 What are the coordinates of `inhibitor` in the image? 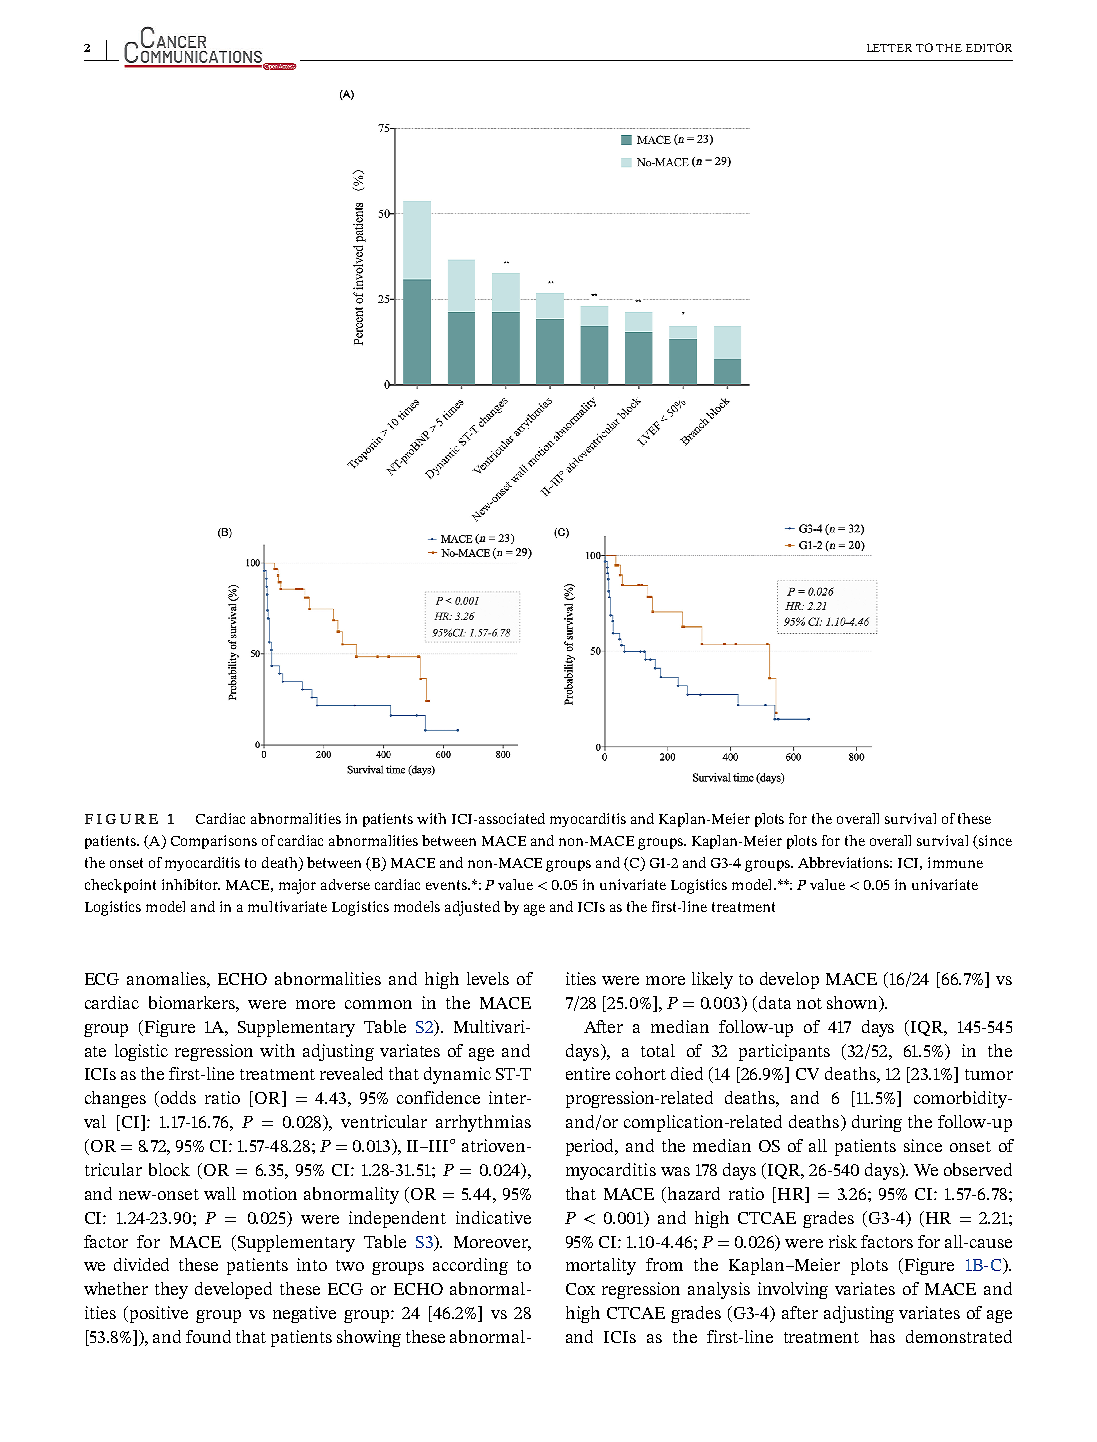 It's located at (191, 884).
